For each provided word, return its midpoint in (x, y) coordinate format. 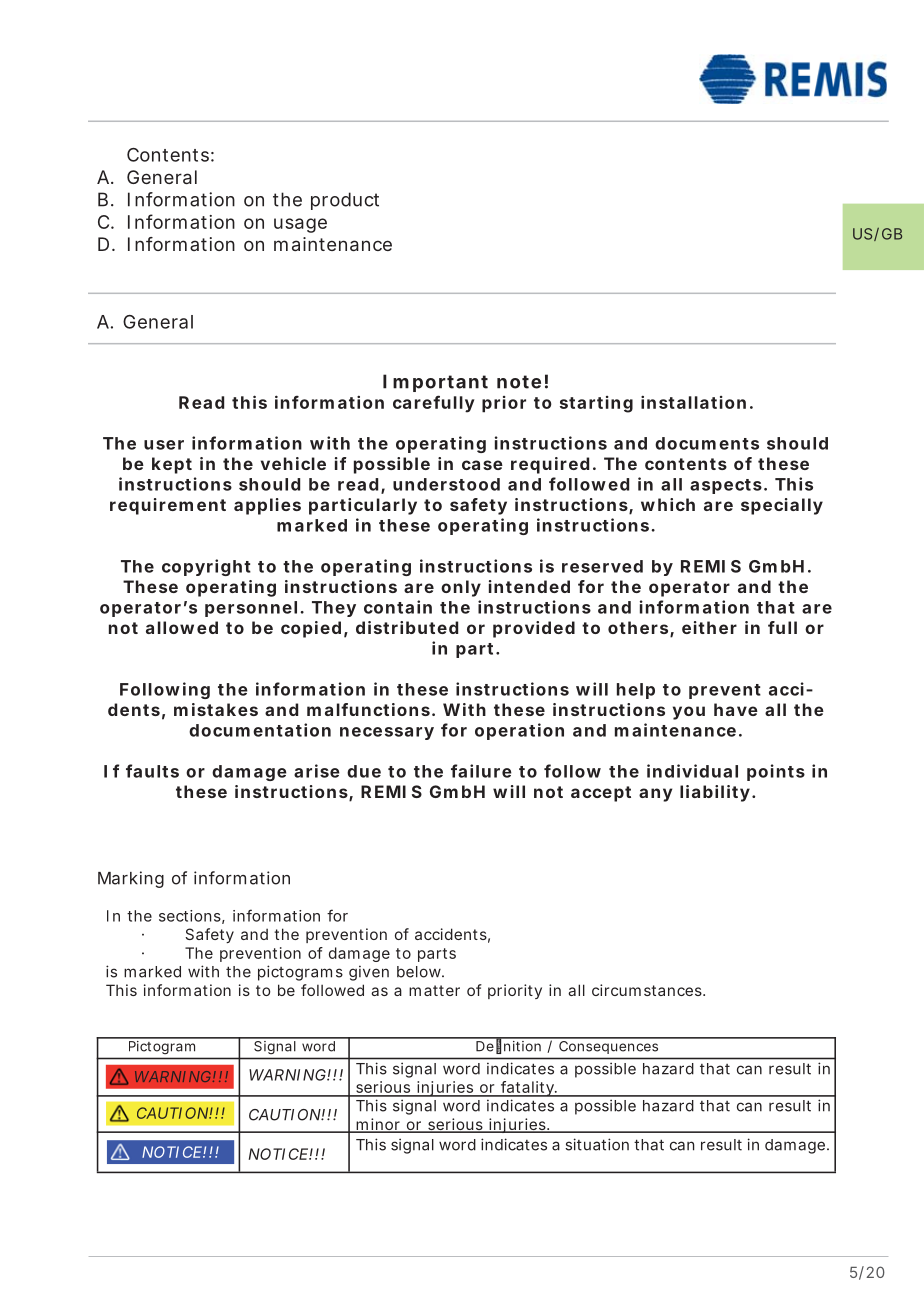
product (345, 201)
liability (715, 793)
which (668, 504)
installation (693, 402)
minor (378, 1125)
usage (300, 225)
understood (446, 484)
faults (152, 771)
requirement (168, 506)
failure (481, 771)
